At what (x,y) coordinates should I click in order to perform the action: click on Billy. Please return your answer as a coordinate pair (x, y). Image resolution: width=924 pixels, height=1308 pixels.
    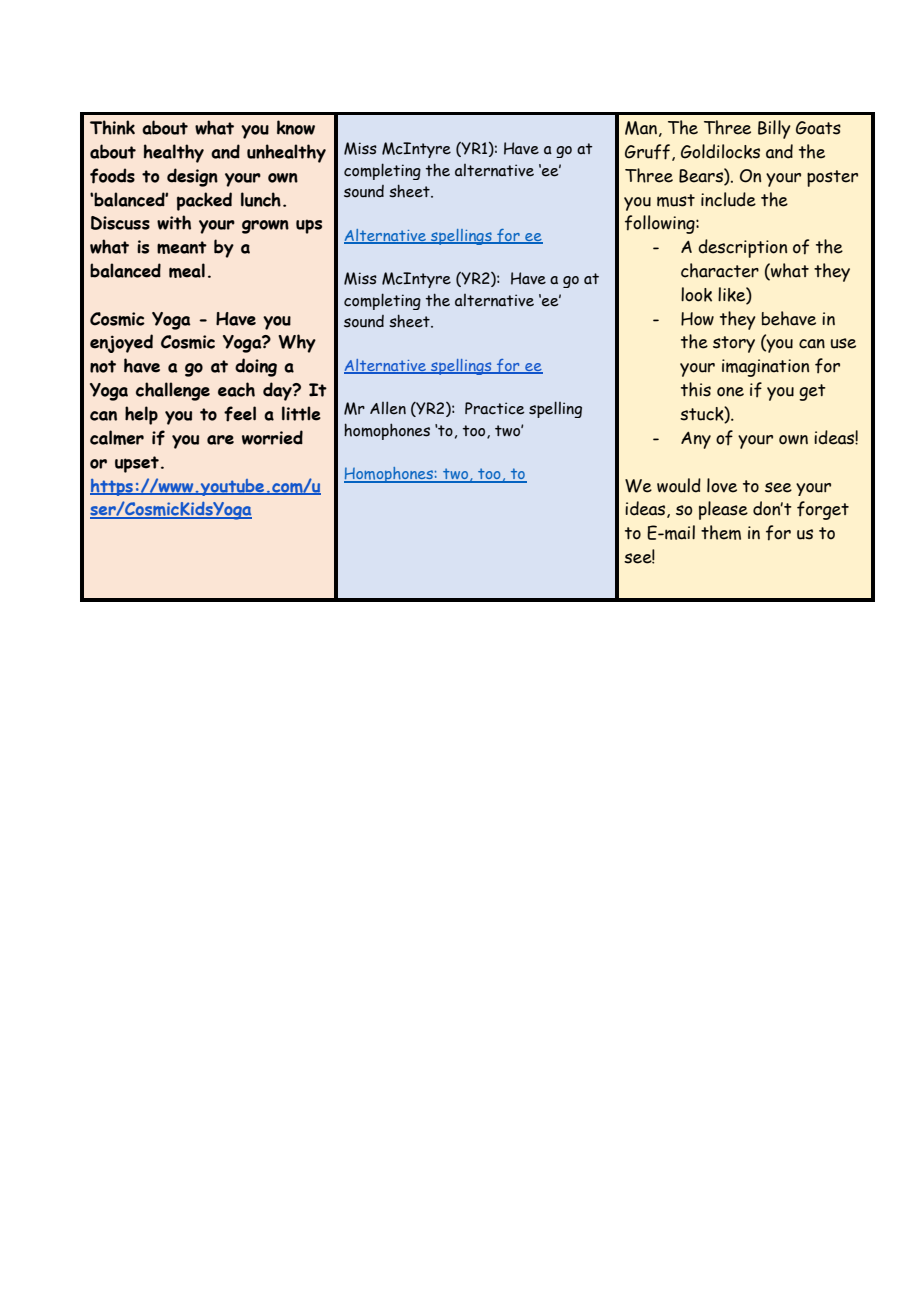
    Looking at the image, I should click on (774, 129).
